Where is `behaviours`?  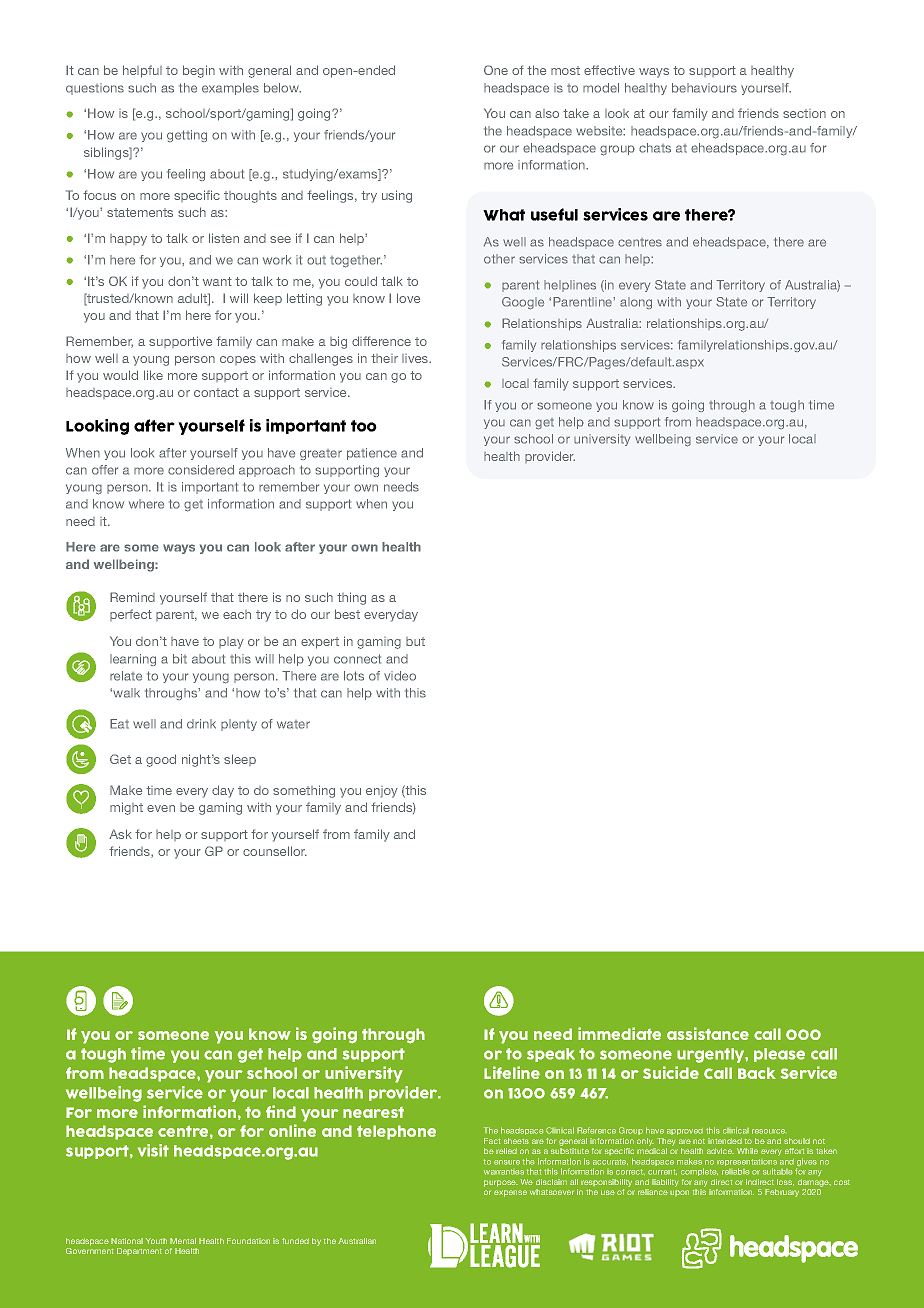 behaviours is located at coordinates (704, 88).
